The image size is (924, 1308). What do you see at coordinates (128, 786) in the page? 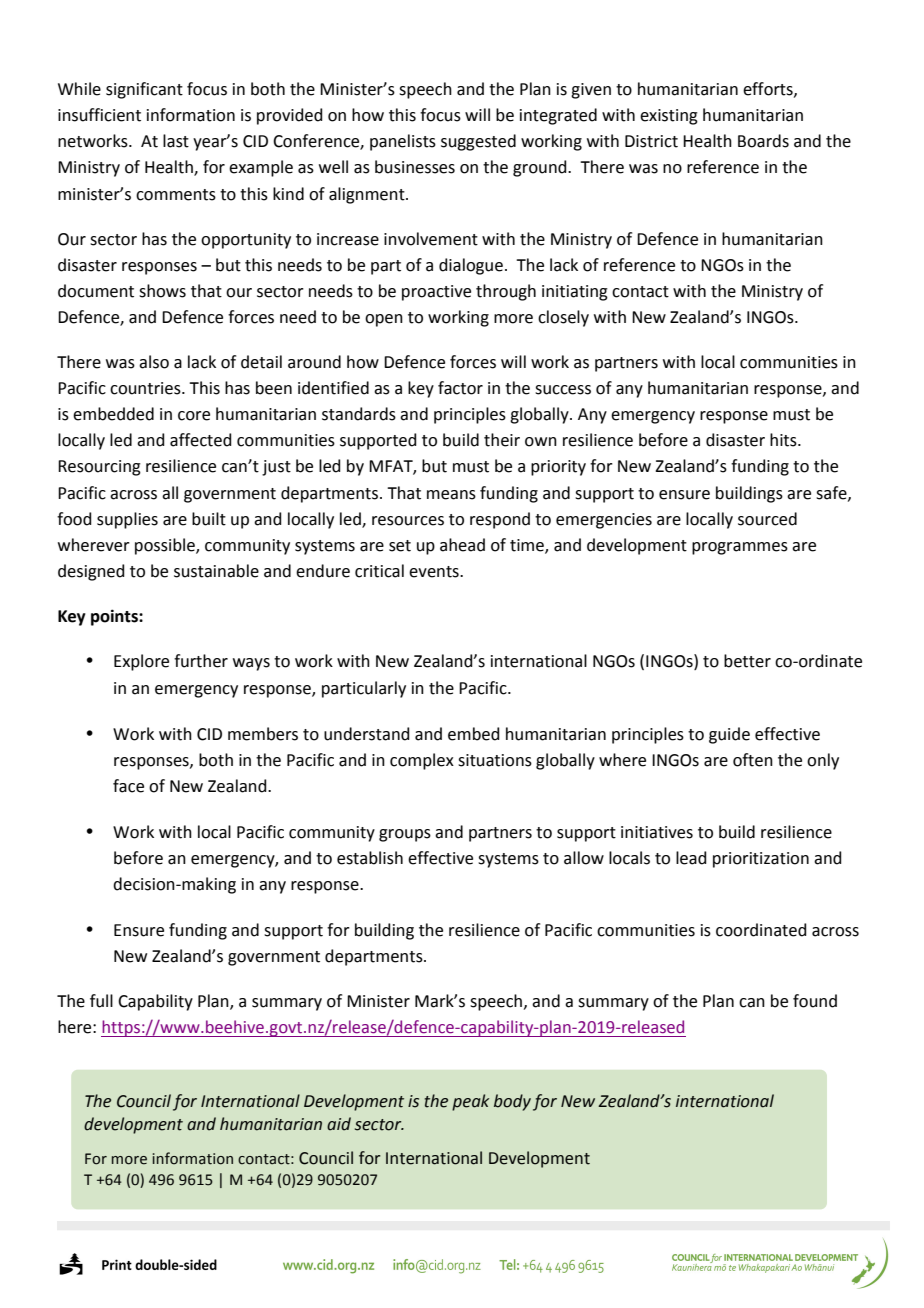
I see `face` at bounding box center [128, 786].
